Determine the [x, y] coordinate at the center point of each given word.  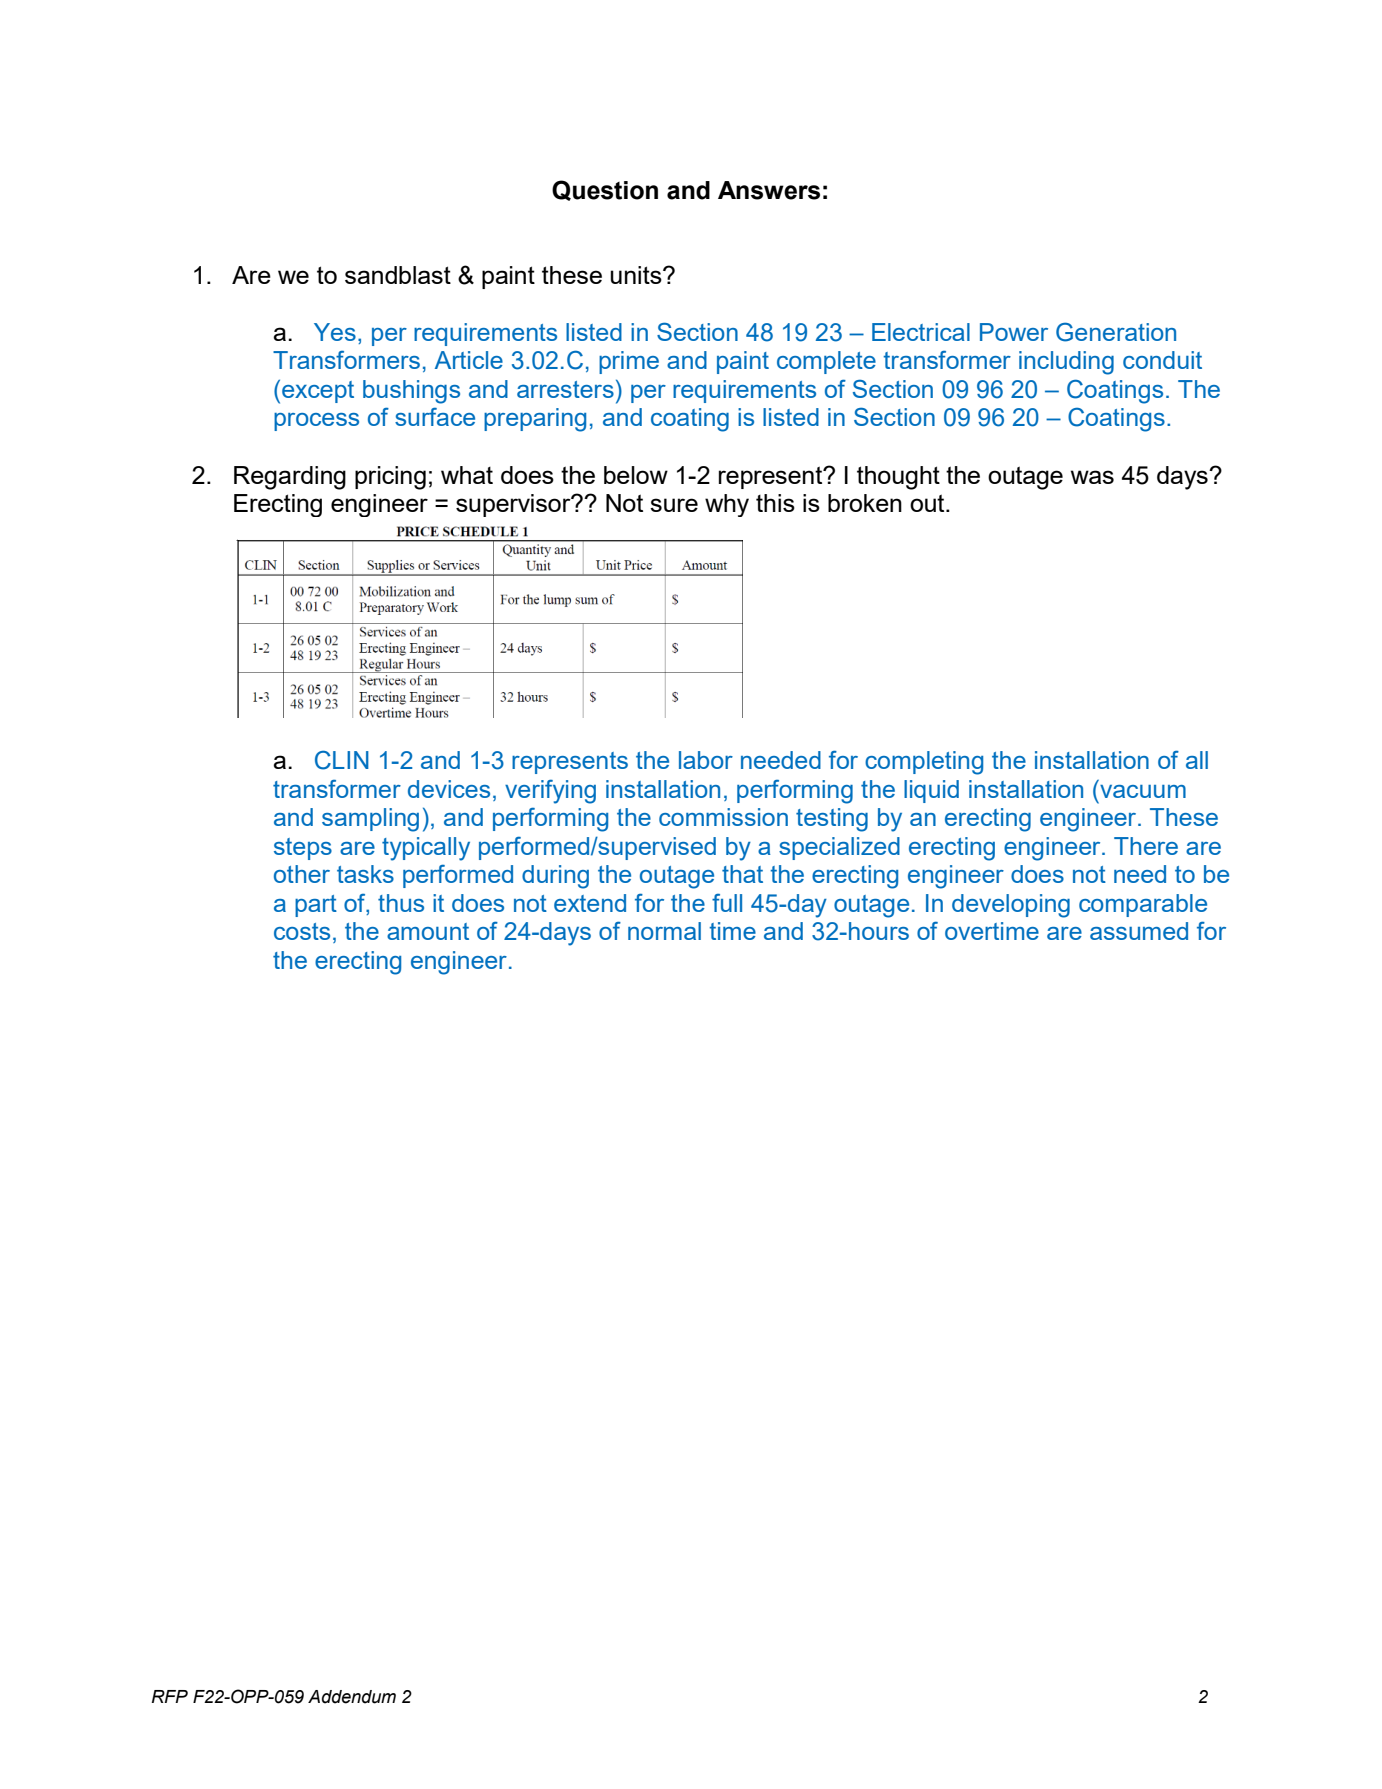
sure [674, 505]
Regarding [290, 478]
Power [1014, 332]
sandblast [398, 275]
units [637, 275]
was [1092, 477]
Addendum [352, 1697]
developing [1011, 906]
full [727, 902]
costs [302, 931]
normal [664, 931]
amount [428, 931]
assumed [1139, 931]
